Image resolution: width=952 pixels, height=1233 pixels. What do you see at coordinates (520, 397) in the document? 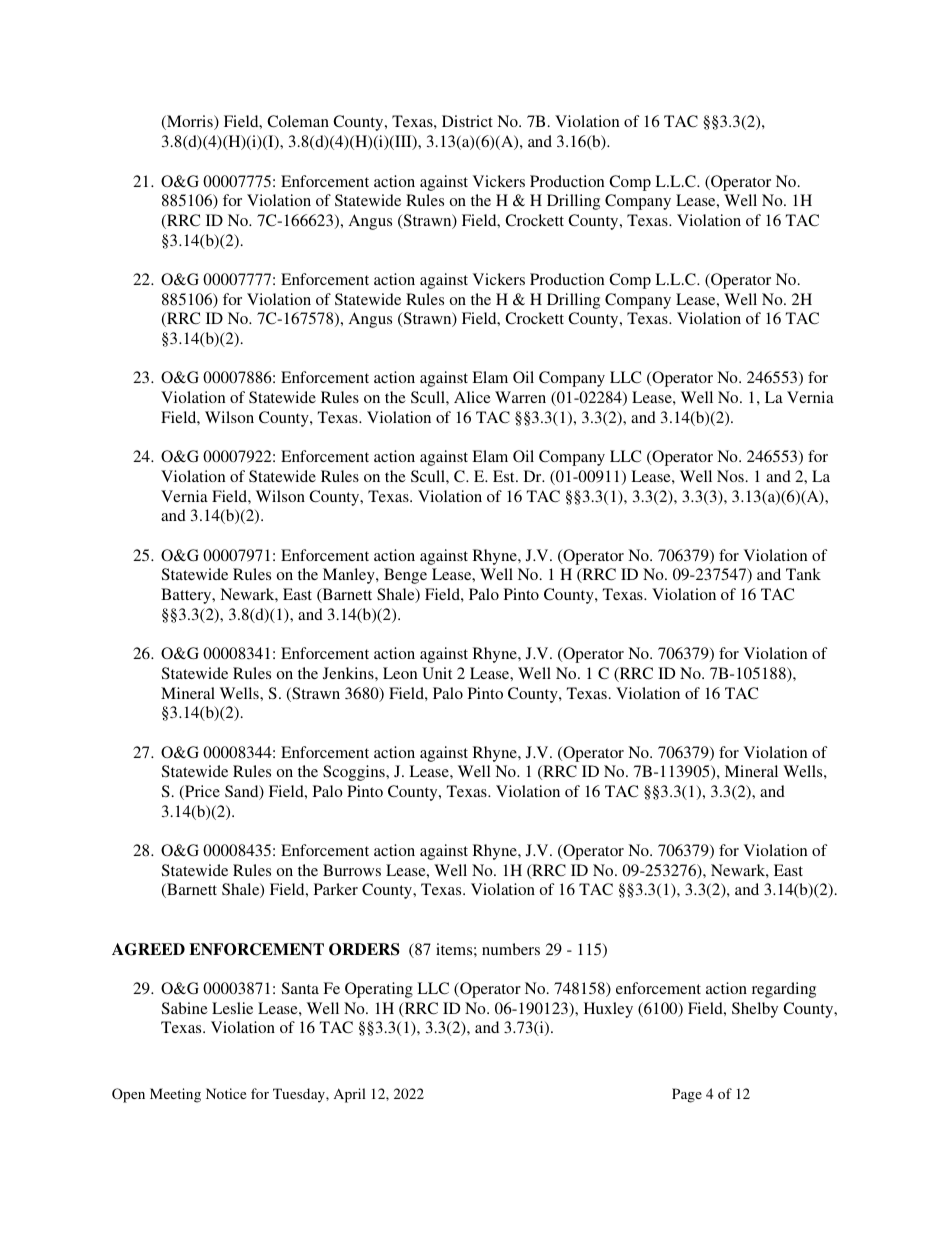
I see `Warren` at bounding box center [520, 397].
